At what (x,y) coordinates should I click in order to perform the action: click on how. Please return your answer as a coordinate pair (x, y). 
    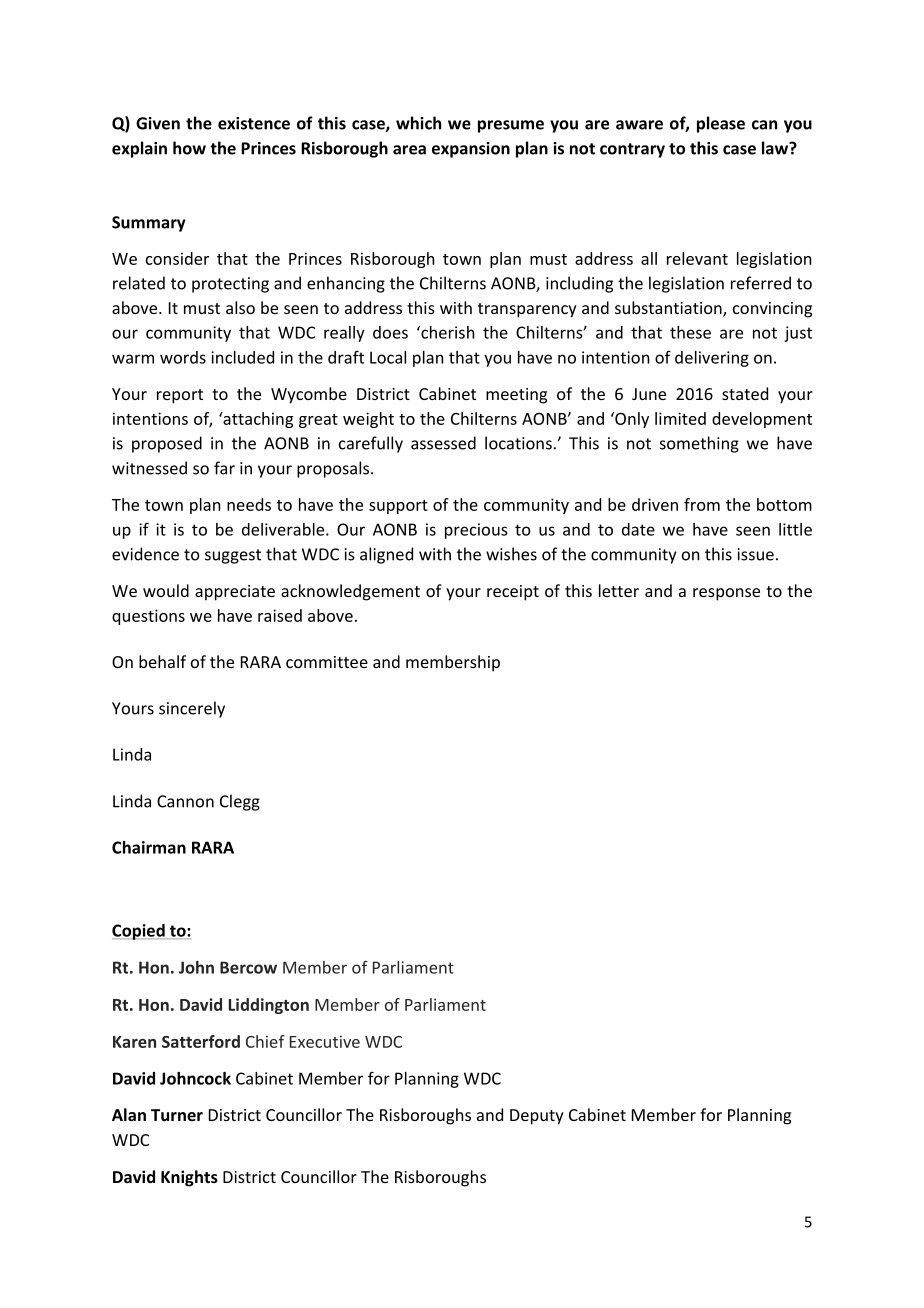
    Looking at the image, I should click on (189, 148).
